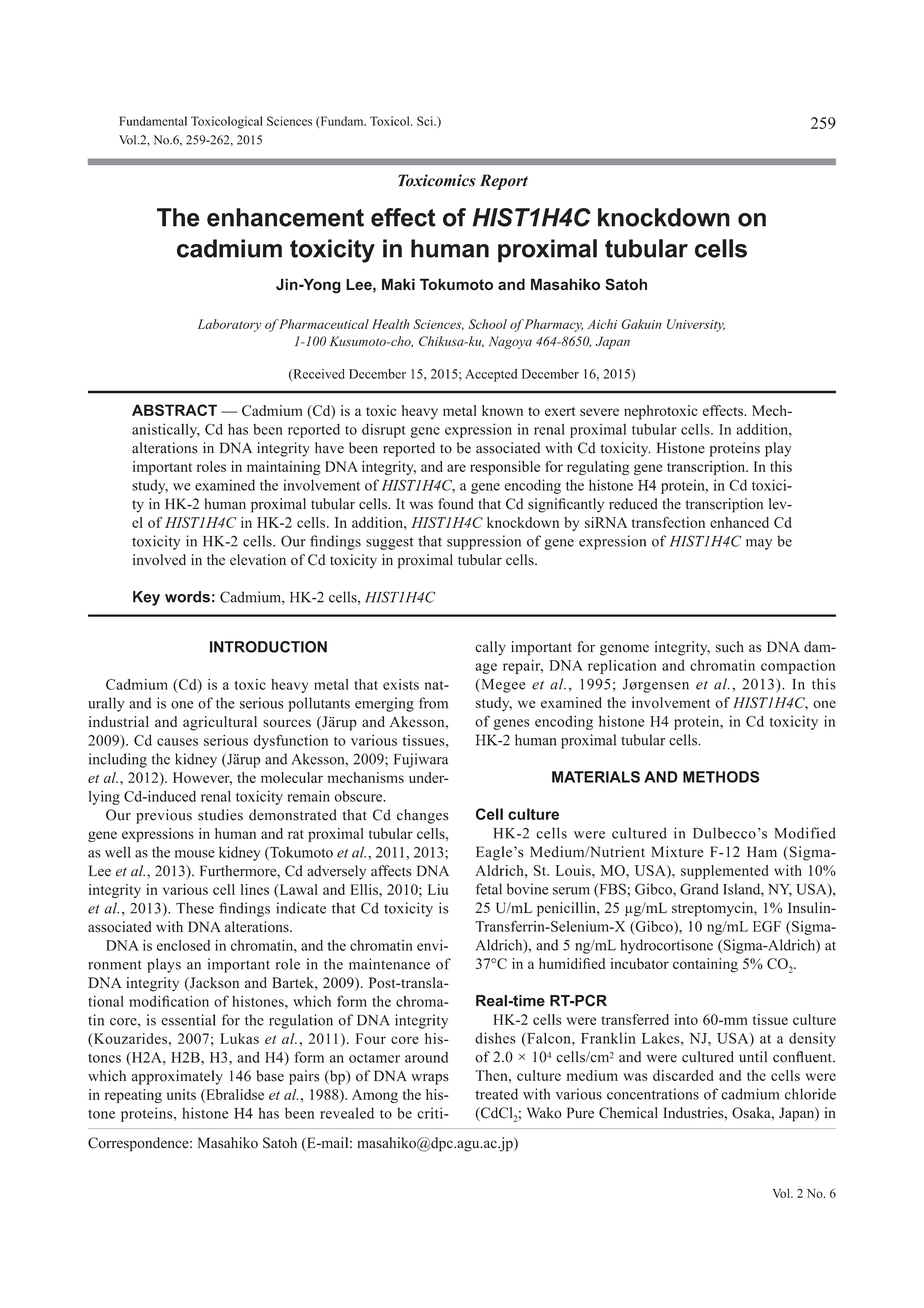 This screenshot has height=1308, width=924. Describe the element at coordinates (398, 284) in the screenshot. I see `Maki` at that location.
